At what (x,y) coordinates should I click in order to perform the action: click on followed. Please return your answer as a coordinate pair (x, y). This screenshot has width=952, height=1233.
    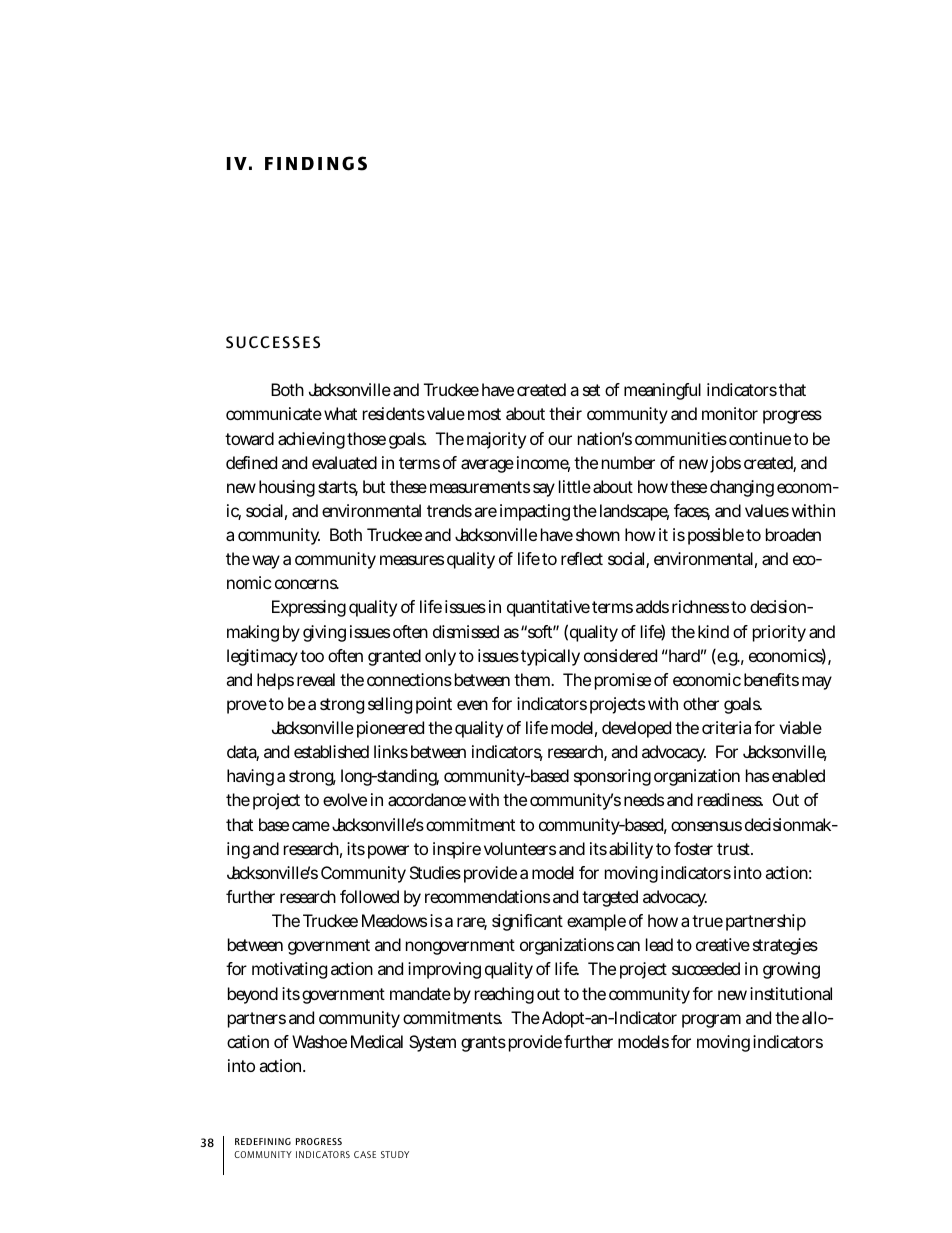
    Looking at the image, I should click on (369, 896).
